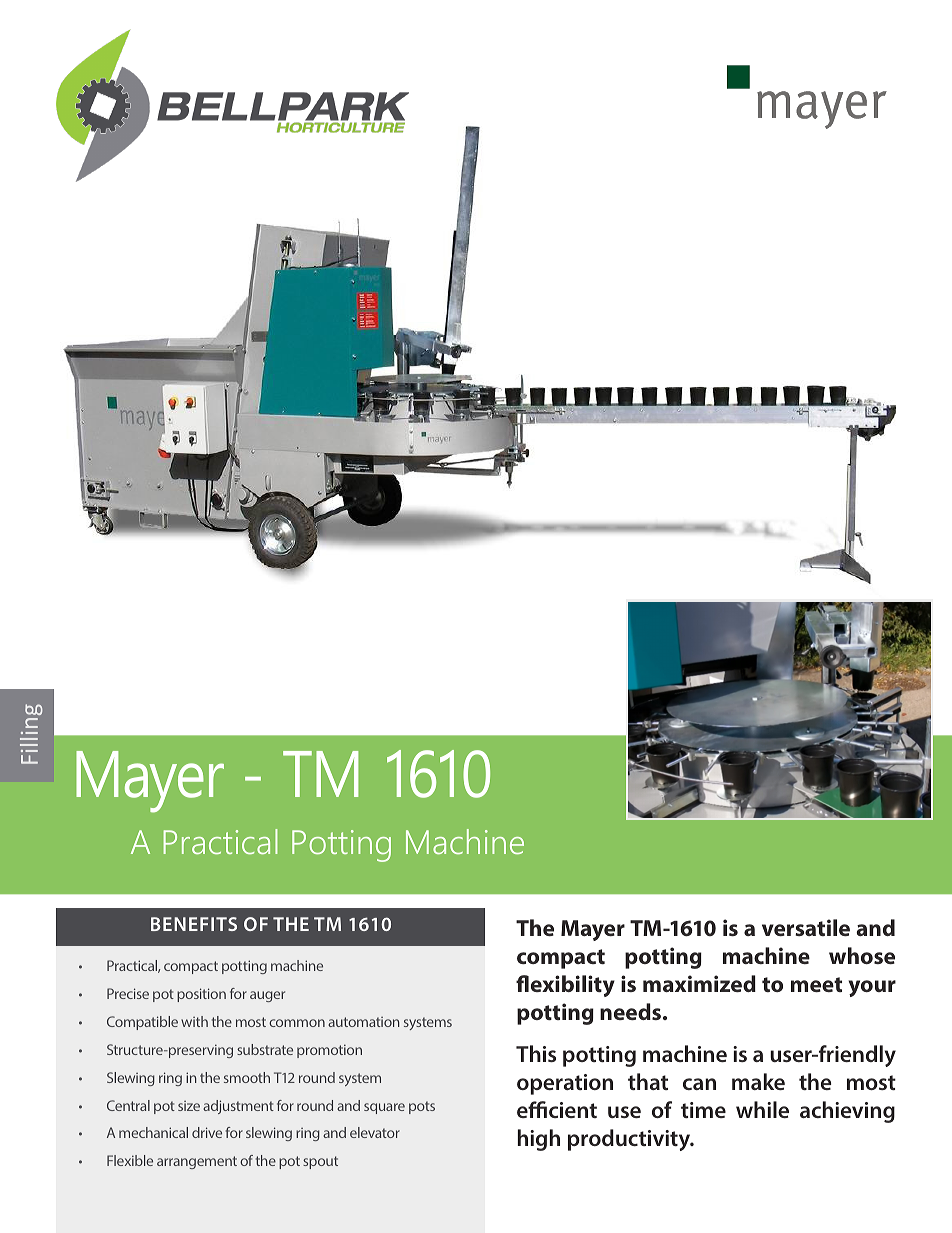  I want to click on whose, so click(862, 955).
